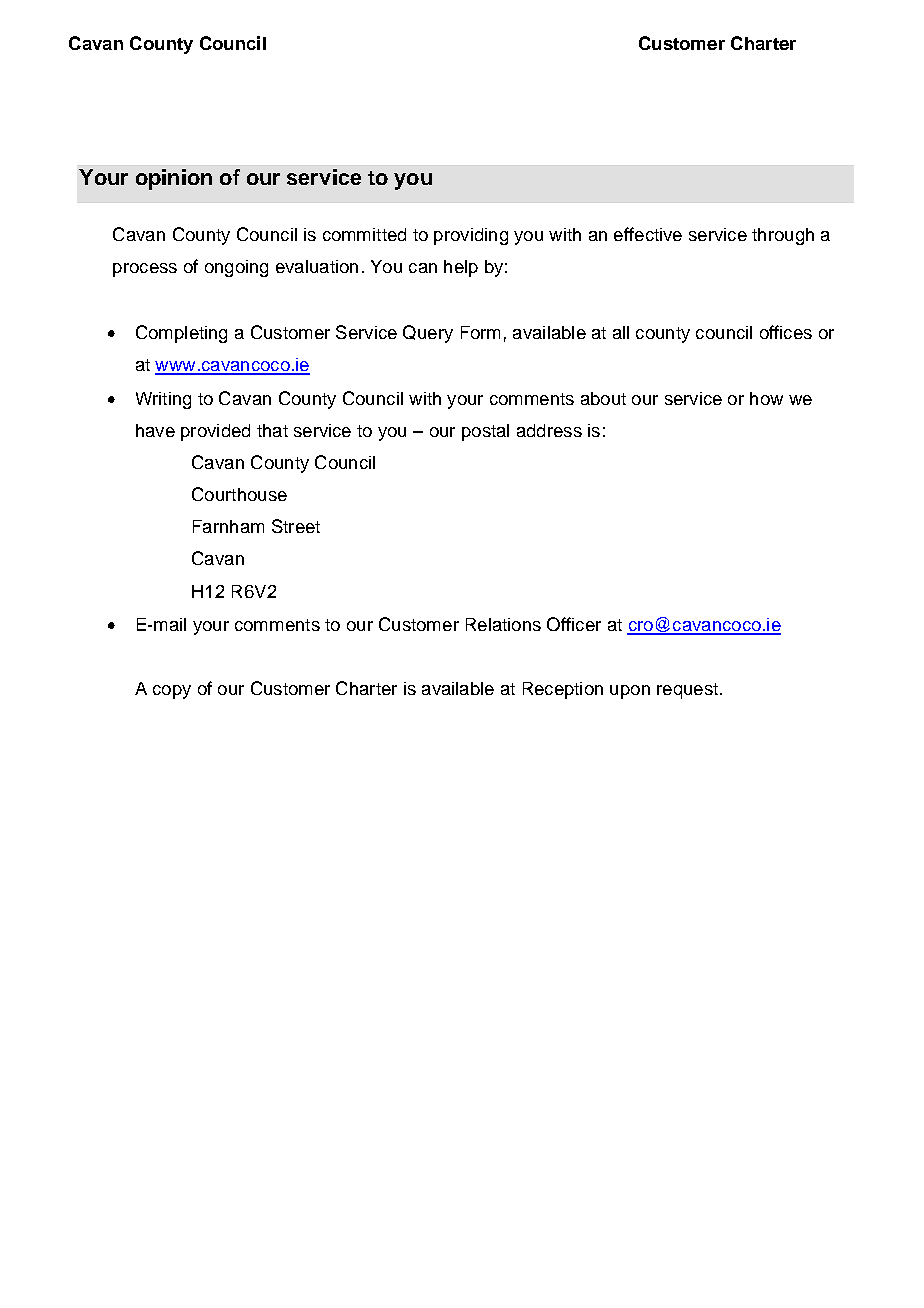 This image has height=1308, width=924. What do you see at coordinates (480, 332) in the image?
I see `Form` at bounding box center [480, 332].
